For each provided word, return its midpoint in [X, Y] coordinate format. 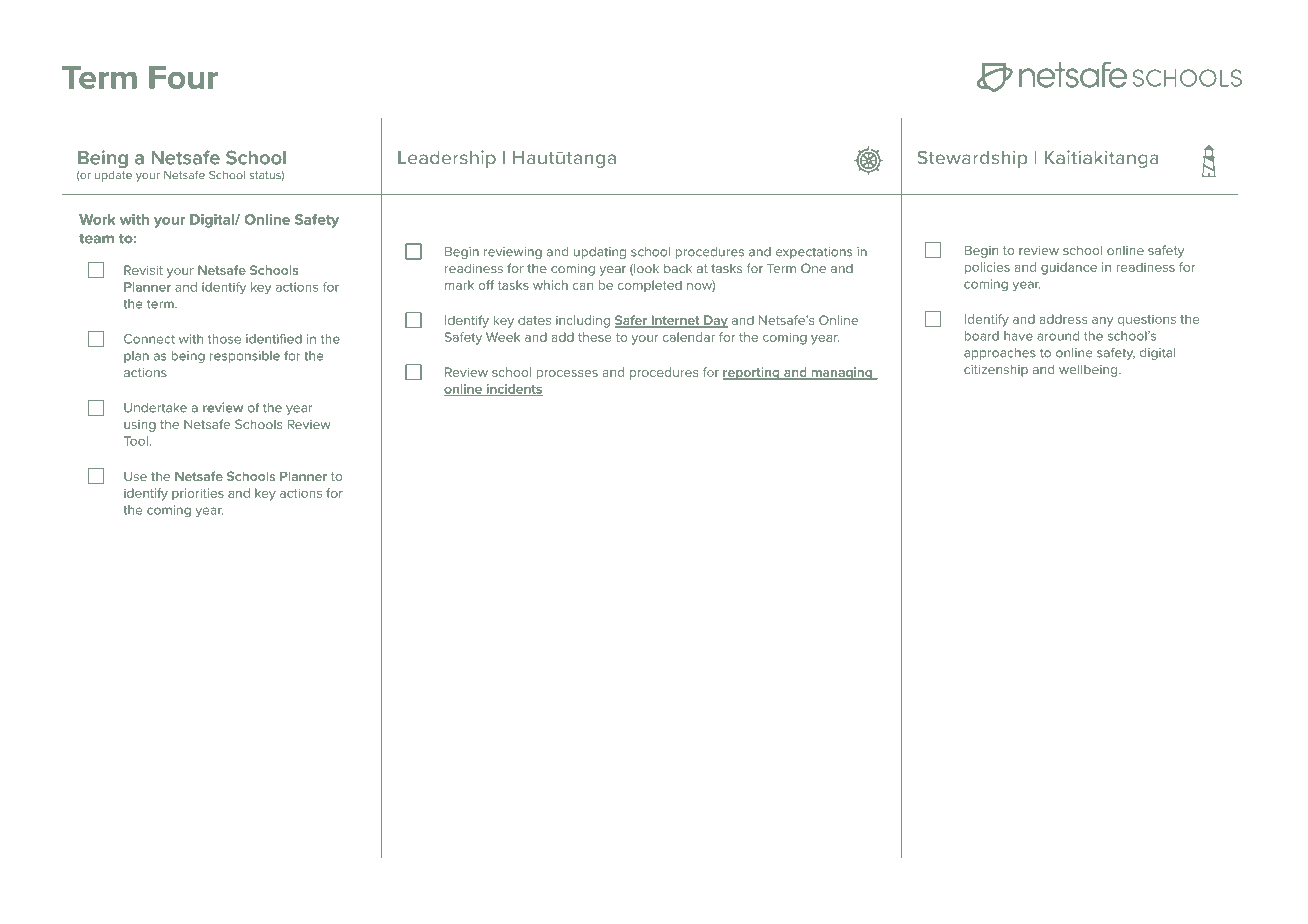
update [113, 176]
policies [987, 268]
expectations [814, 253]
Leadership [447, 159]
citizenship [996, 371]
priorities [198, 494]
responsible [245, 357]
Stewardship [972, 159]
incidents [513, 390]
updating [600, 253]
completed [650, 286]
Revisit [143, 270]
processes [567, 375]
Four [183, 77]
